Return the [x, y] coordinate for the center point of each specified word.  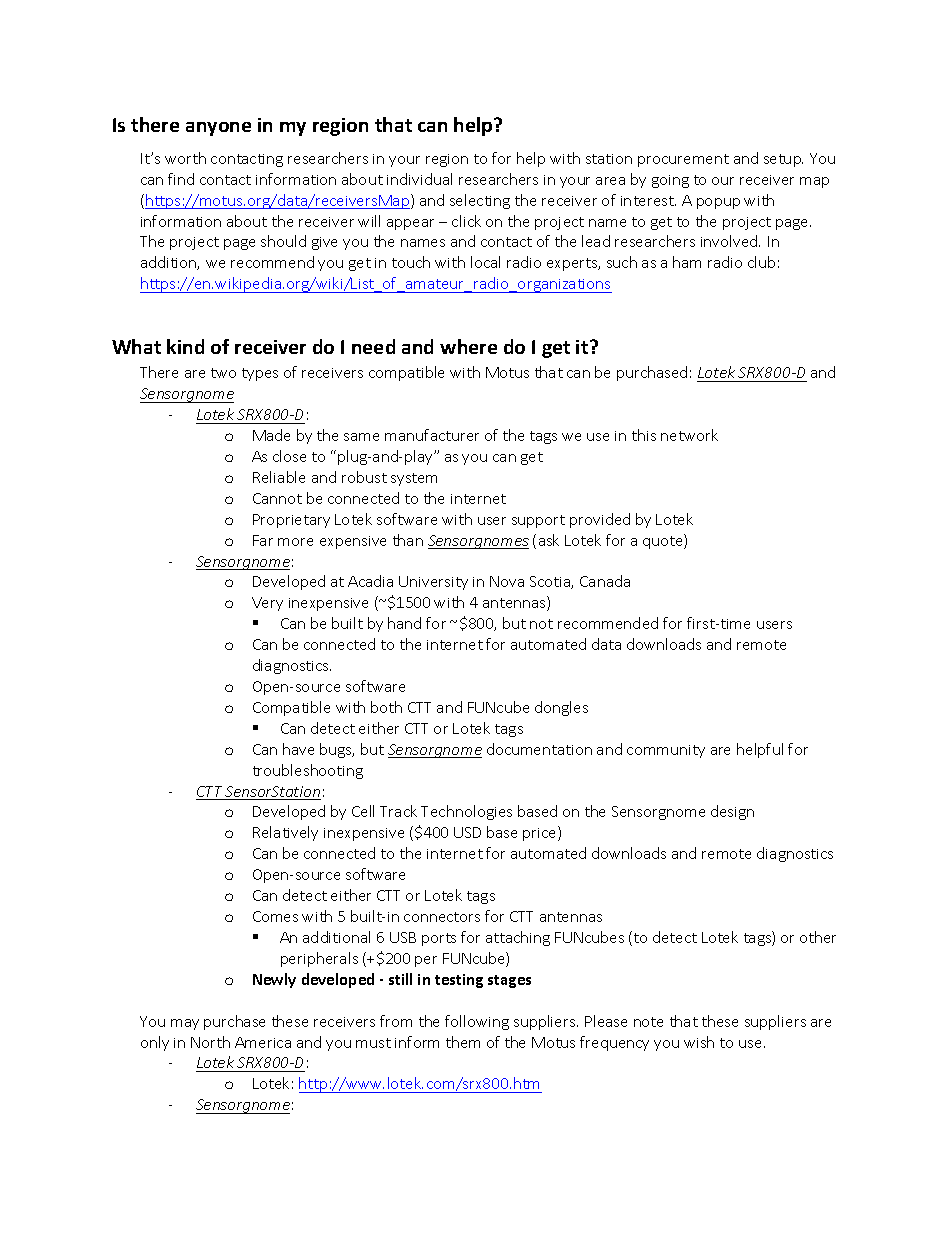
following [477, 1022]
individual [419, 179]
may [185, 1024]
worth [185, 158]
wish [699, 1042]
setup [783, 160]
